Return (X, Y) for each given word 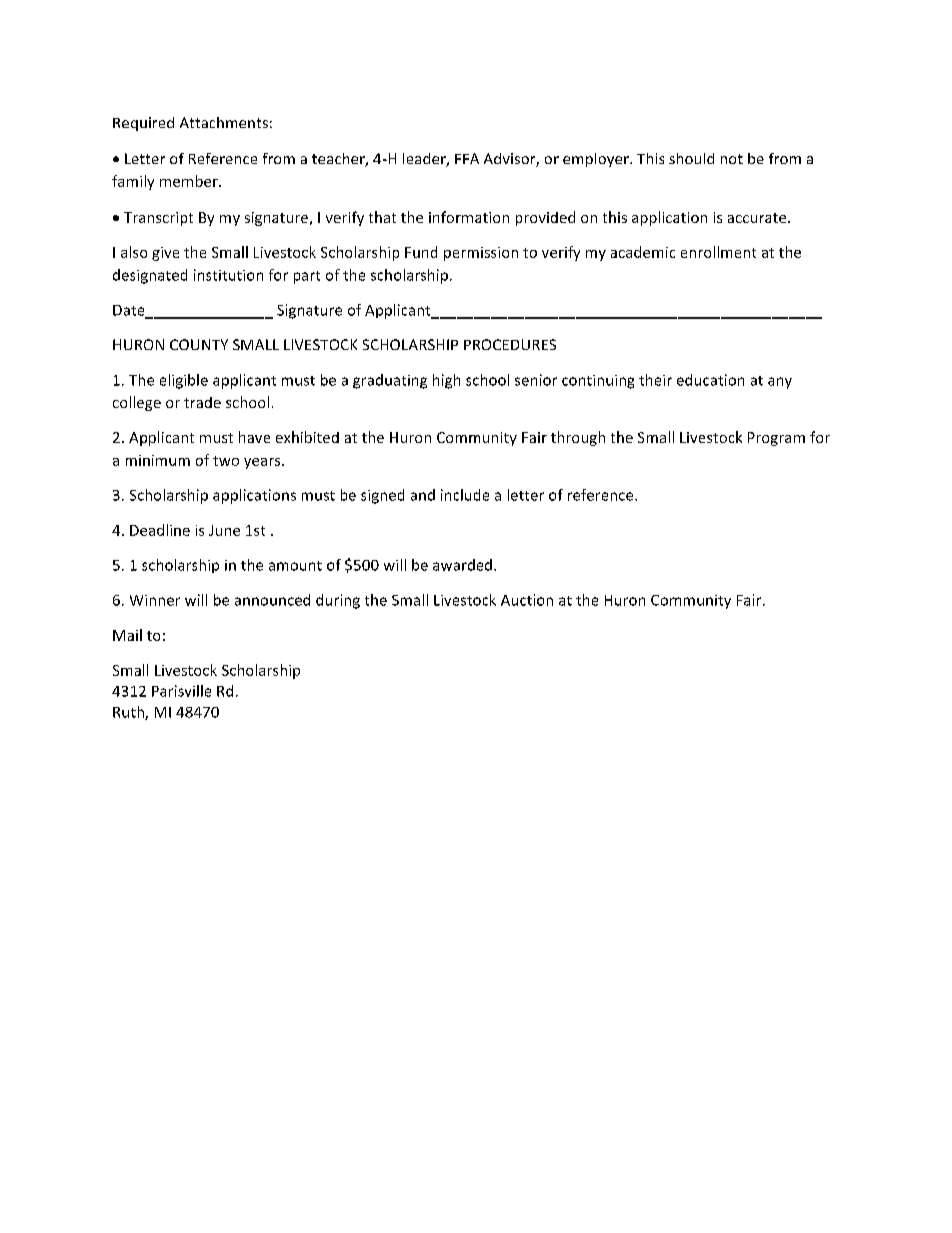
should (691, 158)
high (446, 381)
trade (202, 402)
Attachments (224, 122)
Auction (527, 600)
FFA (467, 158)
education (710, 380)
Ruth (129, 713)
